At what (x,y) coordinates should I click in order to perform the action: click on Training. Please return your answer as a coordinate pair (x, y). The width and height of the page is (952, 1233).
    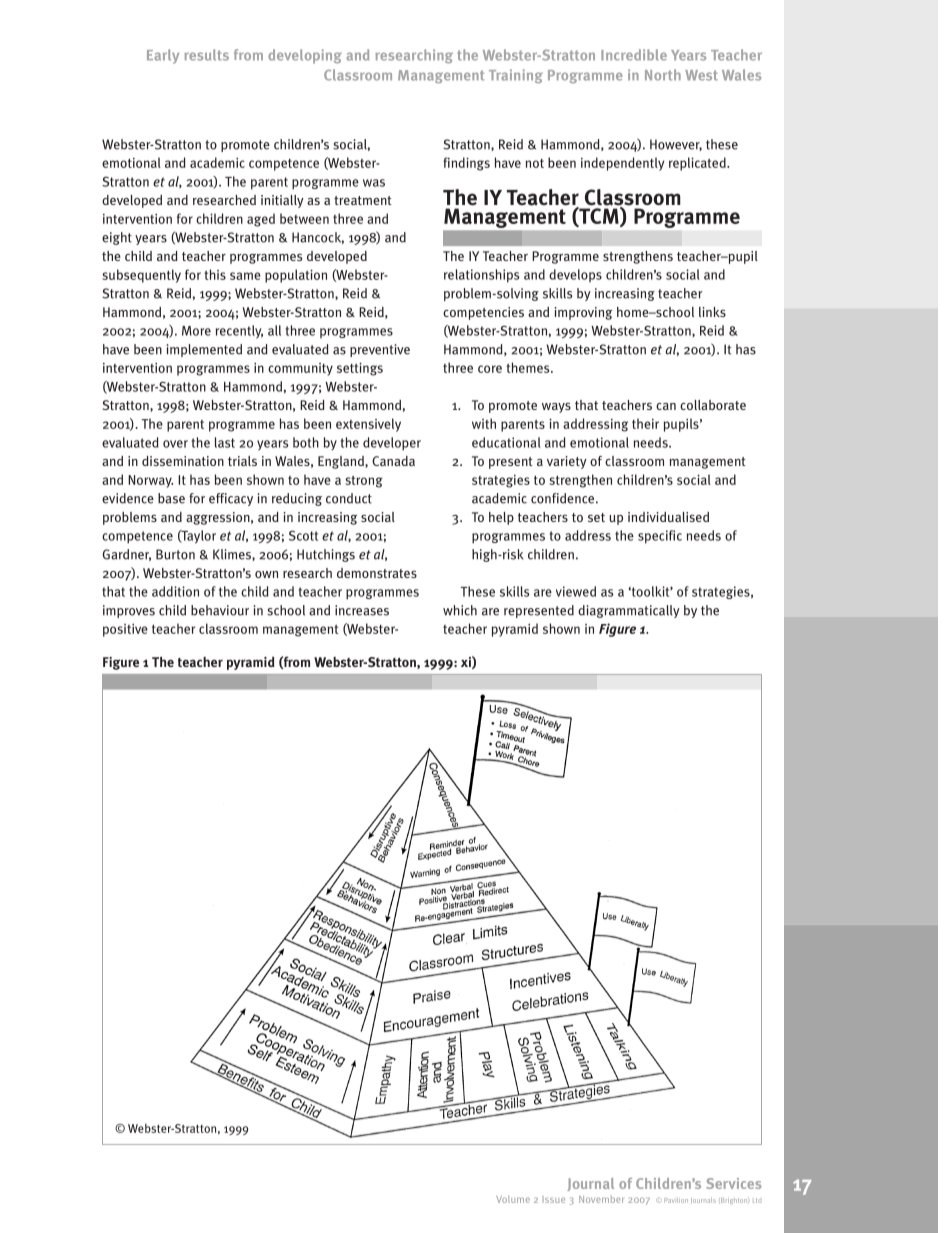
    Looking at the image, I should click on (516, 76).
